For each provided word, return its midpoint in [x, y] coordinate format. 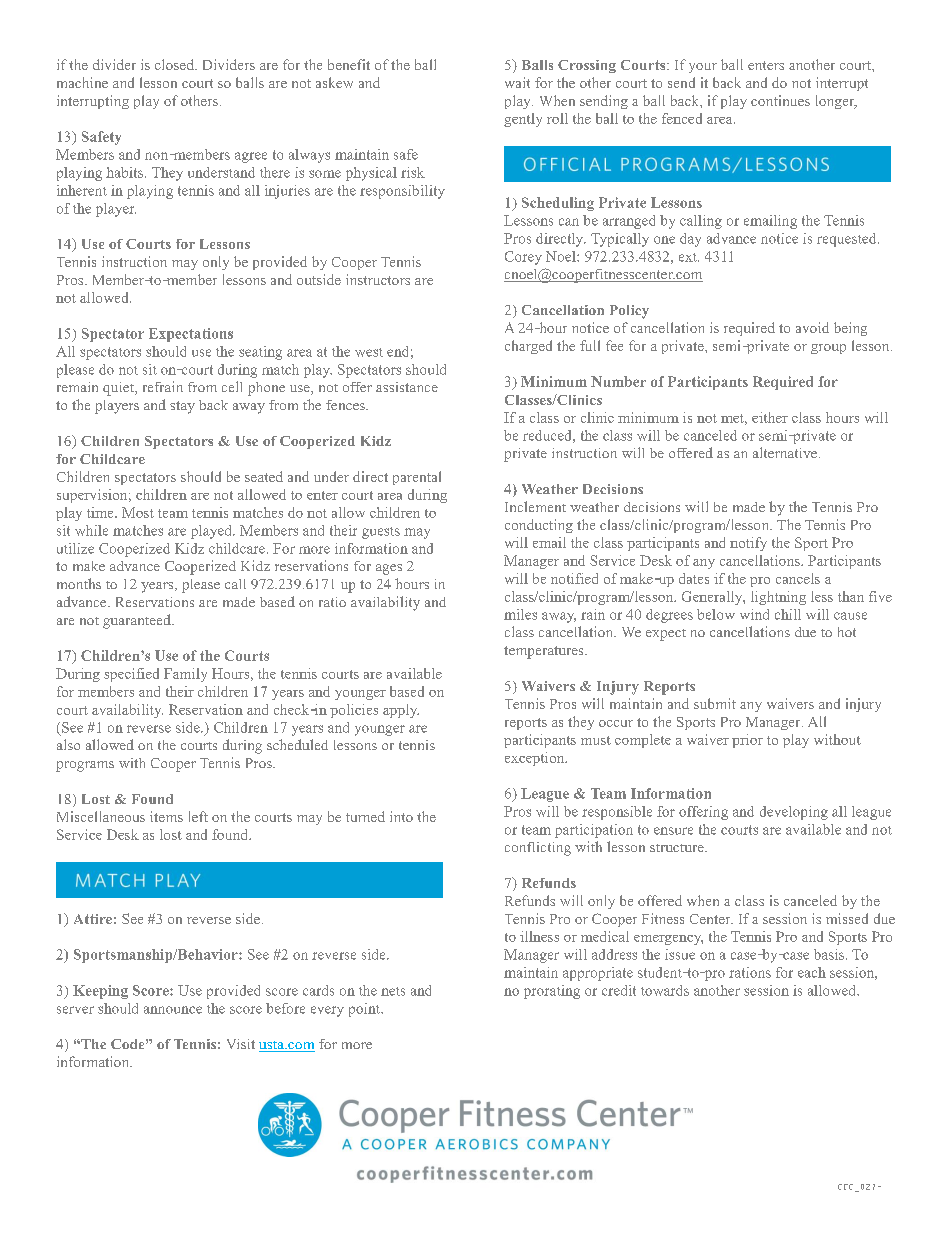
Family [185, 675]
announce [173, 1010]
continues [780, 100]
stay [182, 407]
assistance [407, 387]
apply [401, 711]
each [812, 972]
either [770, 417]
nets [393, 991]
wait [517, 82]
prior [747, 741]
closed [175, 64]
